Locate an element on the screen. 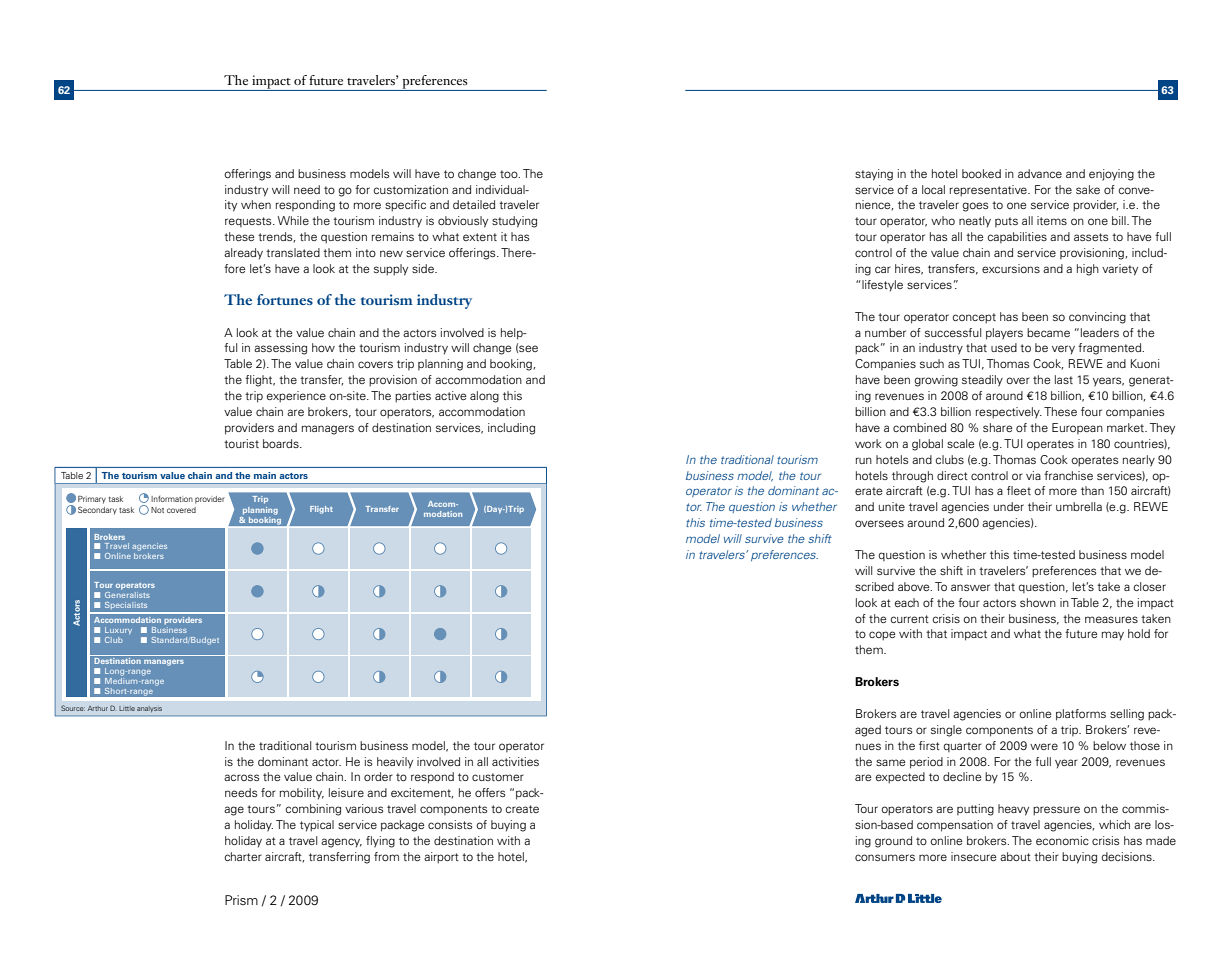  requests is located at coordinates (249, 222).
